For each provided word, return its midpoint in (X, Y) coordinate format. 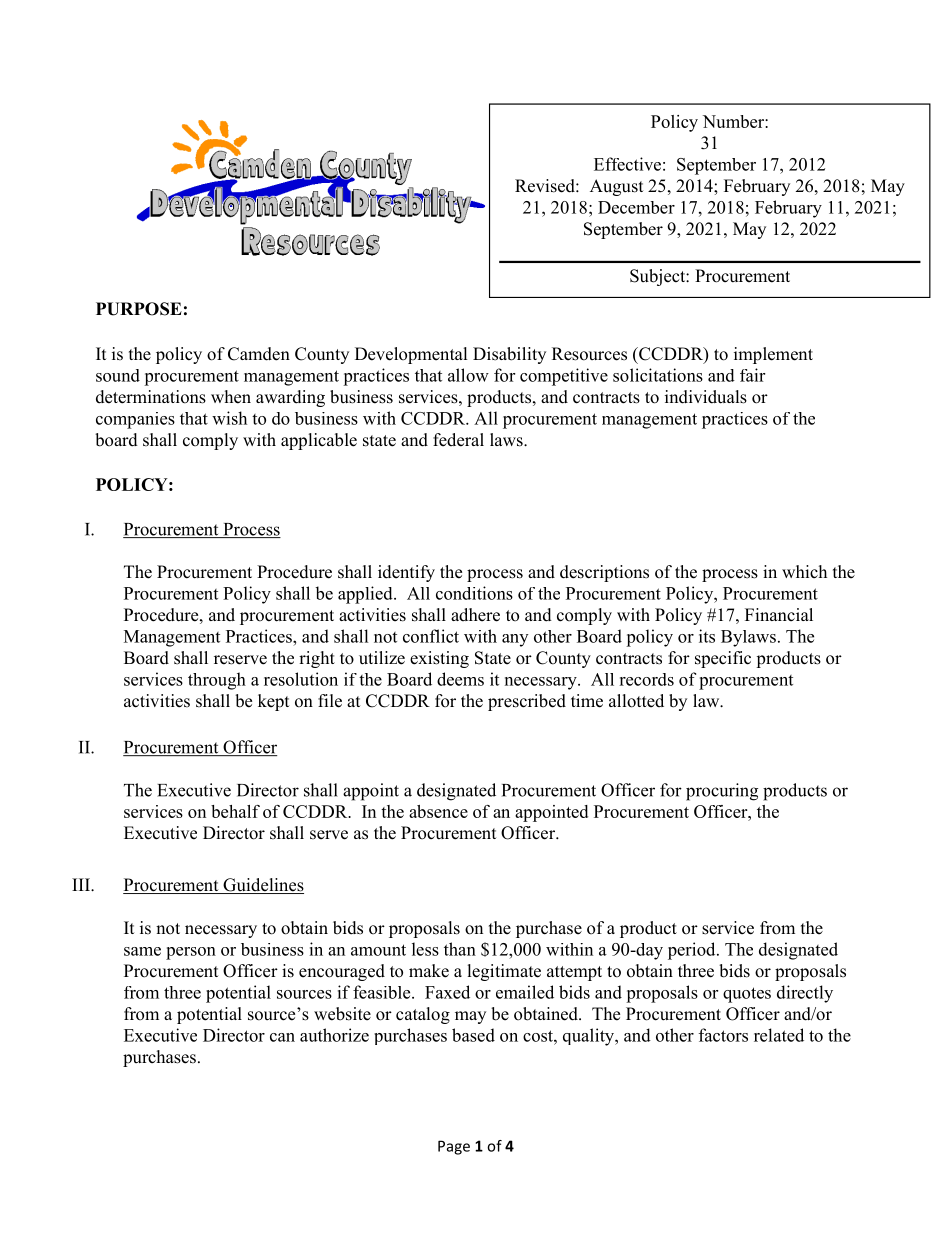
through (217, 681)
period (693, 951)
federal (458, 440)
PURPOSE (139, 309)
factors (723, 1035)
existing (439, 659)
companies (135, 420)
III (82, 884)
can (282, 1037)
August (616, 187)
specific (723, 659)
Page (454, 1147)
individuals (706, 397)
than (460, 949)
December (636, 207)
